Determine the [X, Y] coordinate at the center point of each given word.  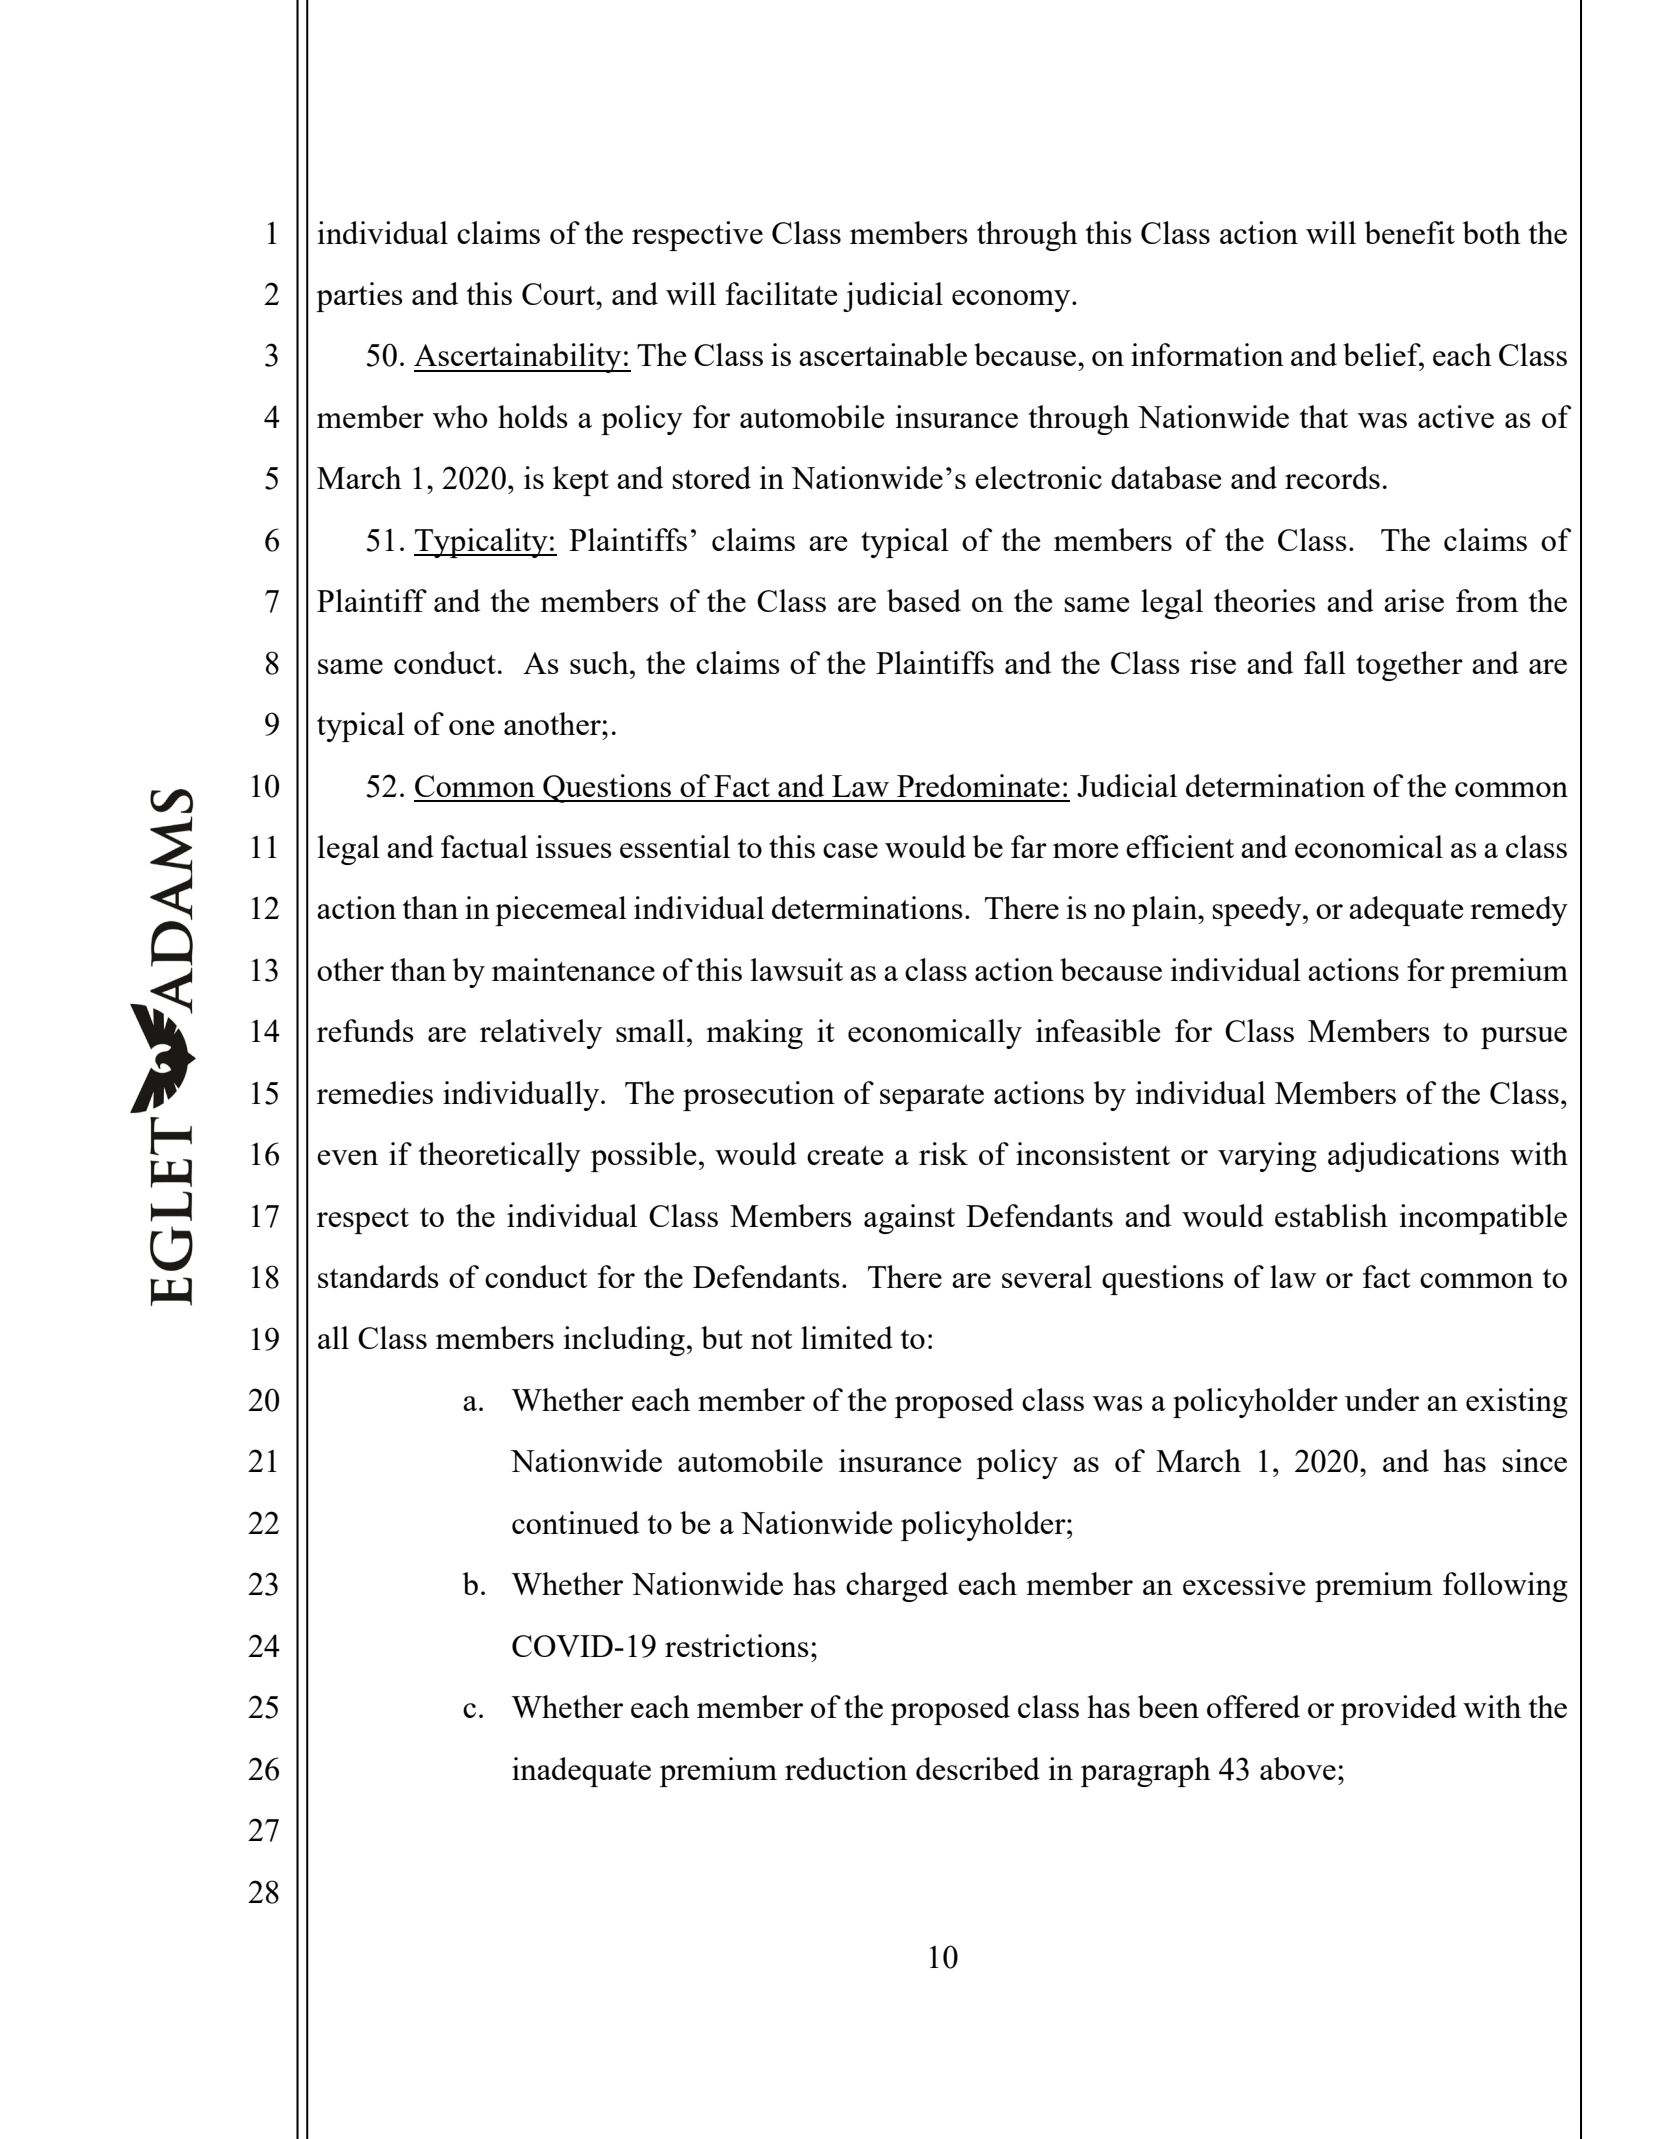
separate [932, 1098]
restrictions [737, 1645]
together [1409, 666]
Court [560, 294]
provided [1399, 1710]
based [924, 600]
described [978, 1768]
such [600, 662]
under [1382, 1399]
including [624, 1341]
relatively [541, 1034]
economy [1012, 301]
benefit [1410, 232]
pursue [1524, 1038]
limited [847, 1337]
